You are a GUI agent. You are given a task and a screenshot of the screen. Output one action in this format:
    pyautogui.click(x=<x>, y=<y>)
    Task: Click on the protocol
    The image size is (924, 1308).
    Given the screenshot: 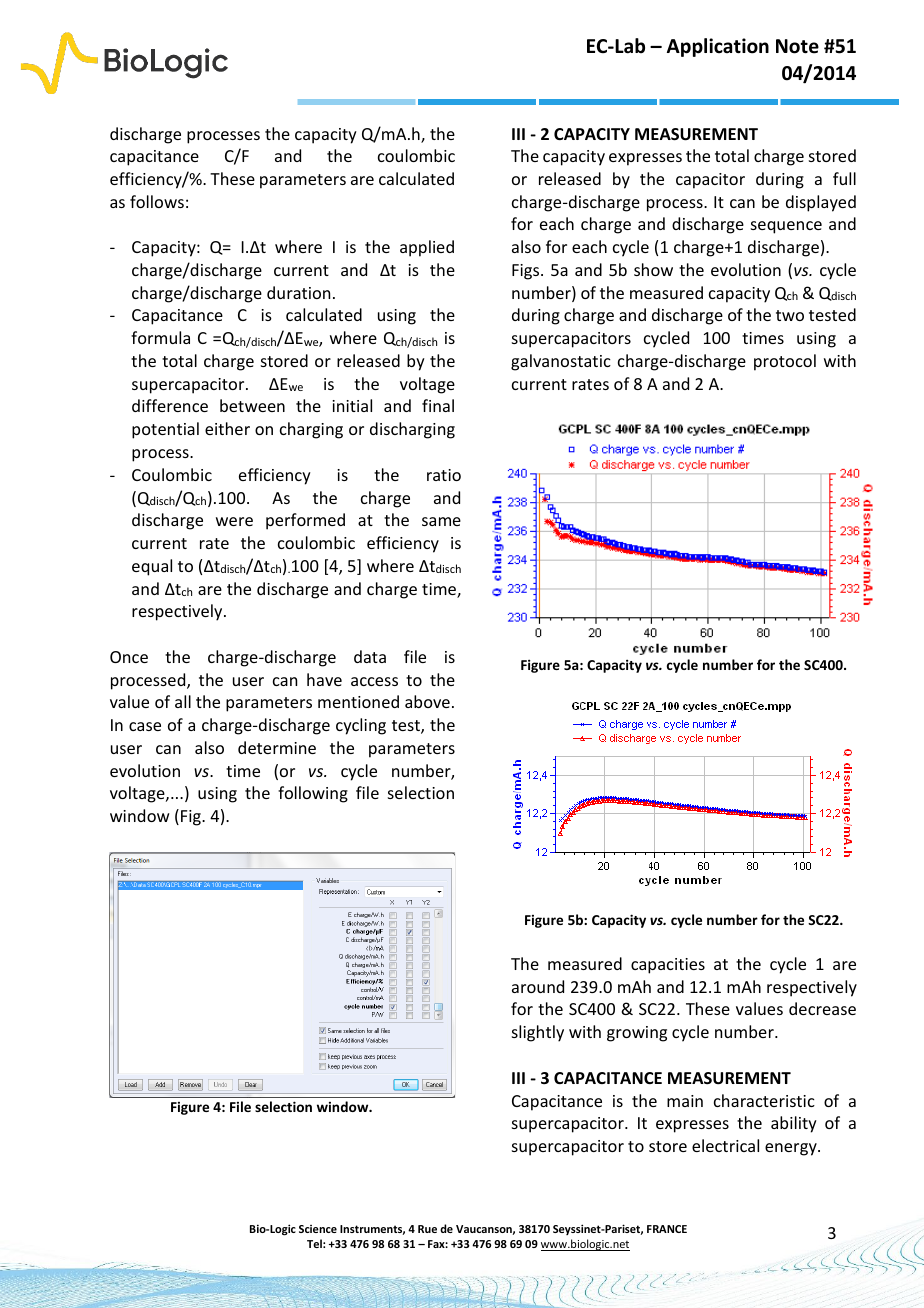 What is the action you would take?
    pyautogui.click(x=785, y=362)
